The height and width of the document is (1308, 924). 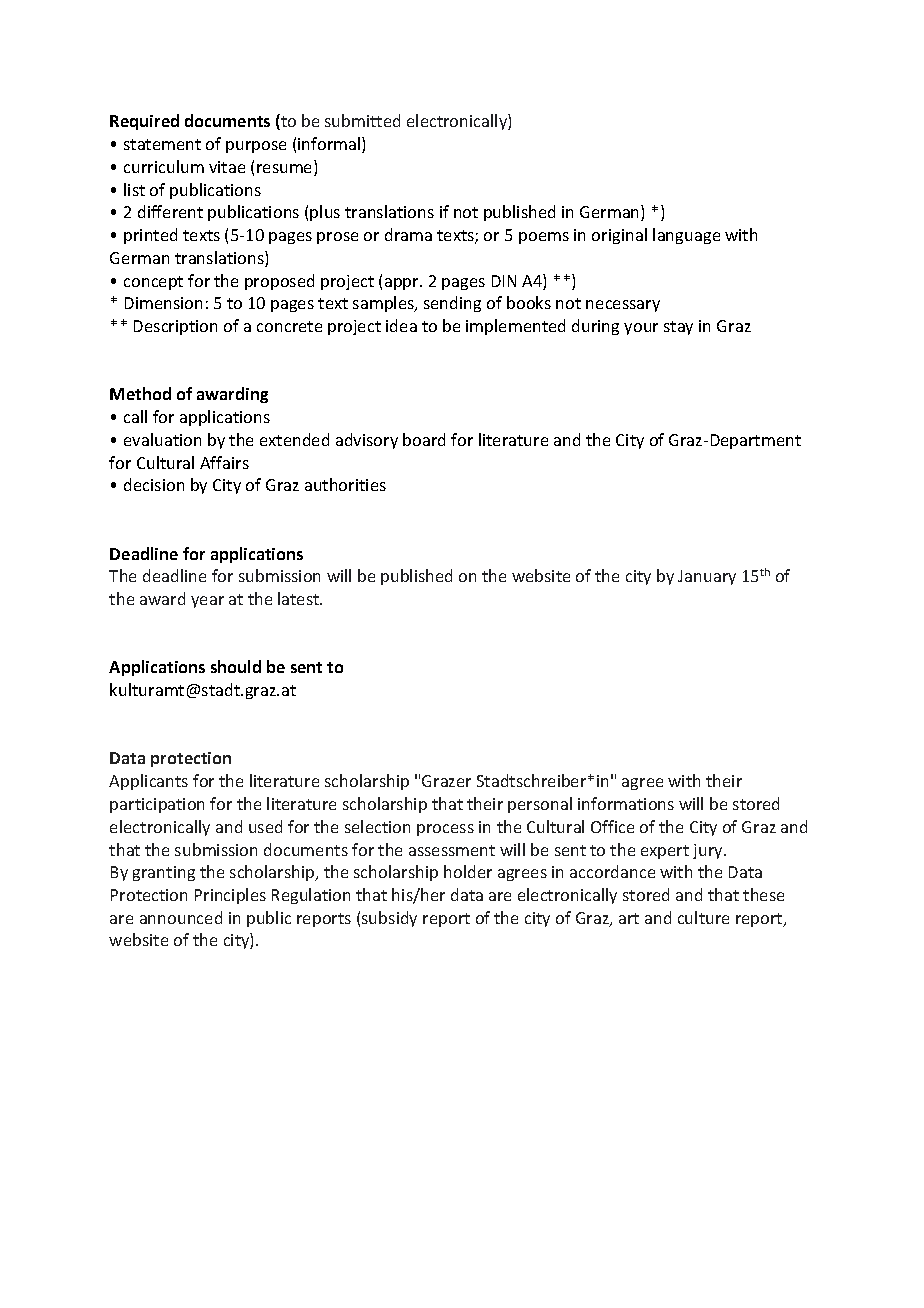 What do you see at coordinates (362, 120) in the document?
I see `submitted` at bounding box center [362, 120].
